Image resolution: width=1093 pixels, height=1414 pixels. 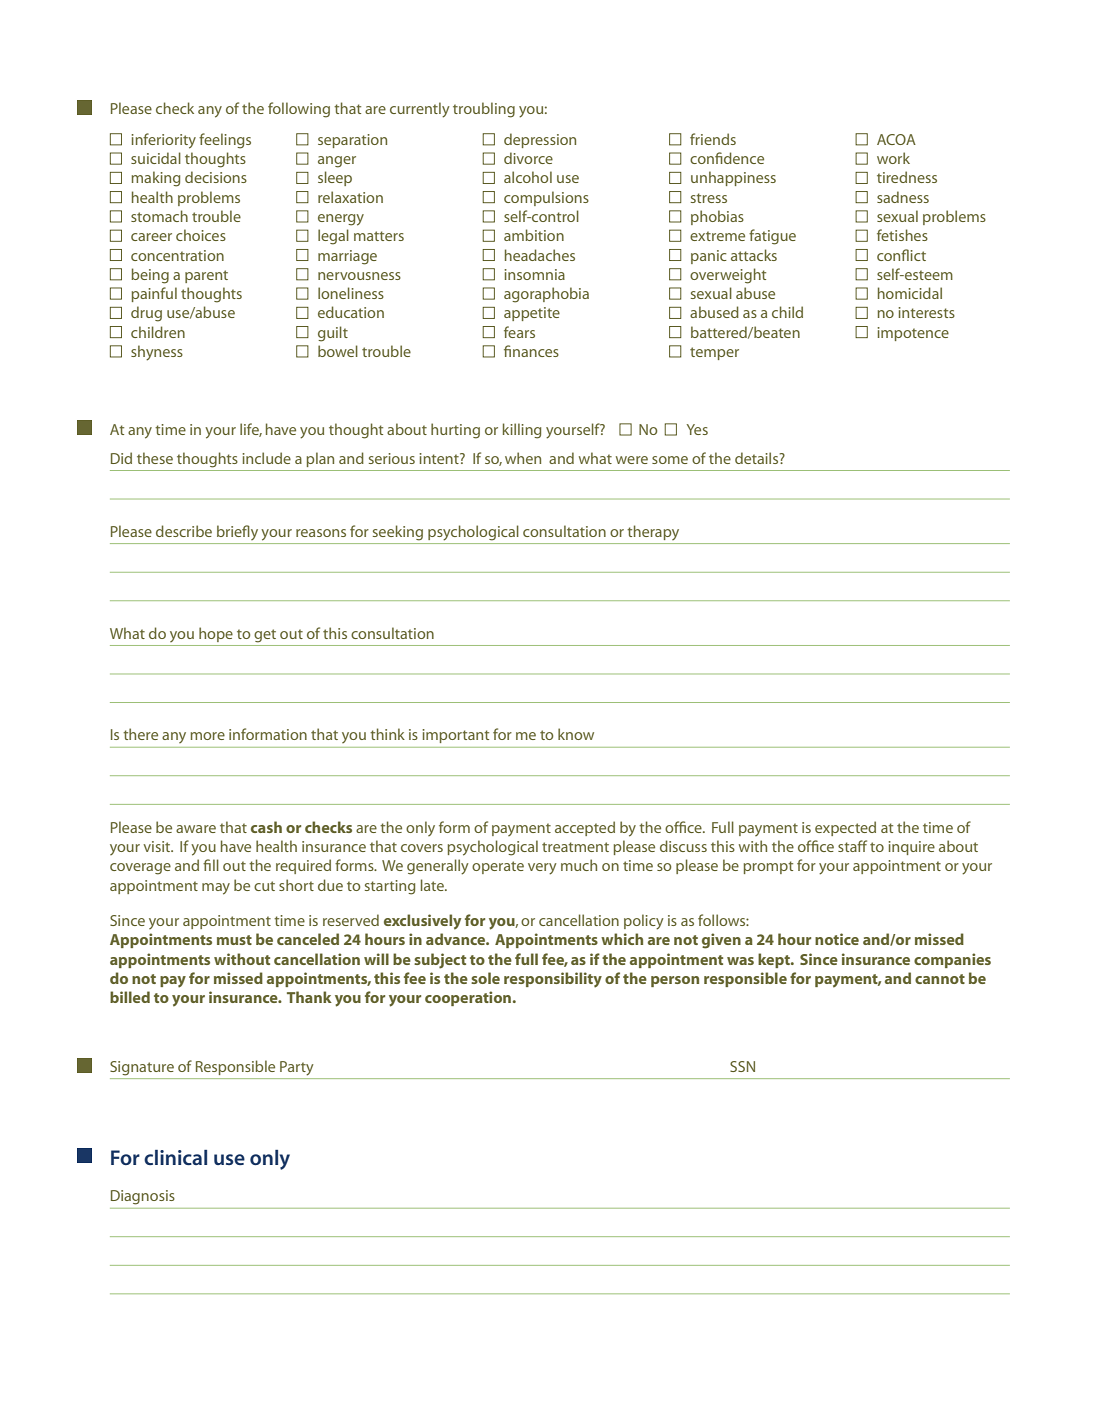 I want to click on depression, so click(x=540, y=140).
